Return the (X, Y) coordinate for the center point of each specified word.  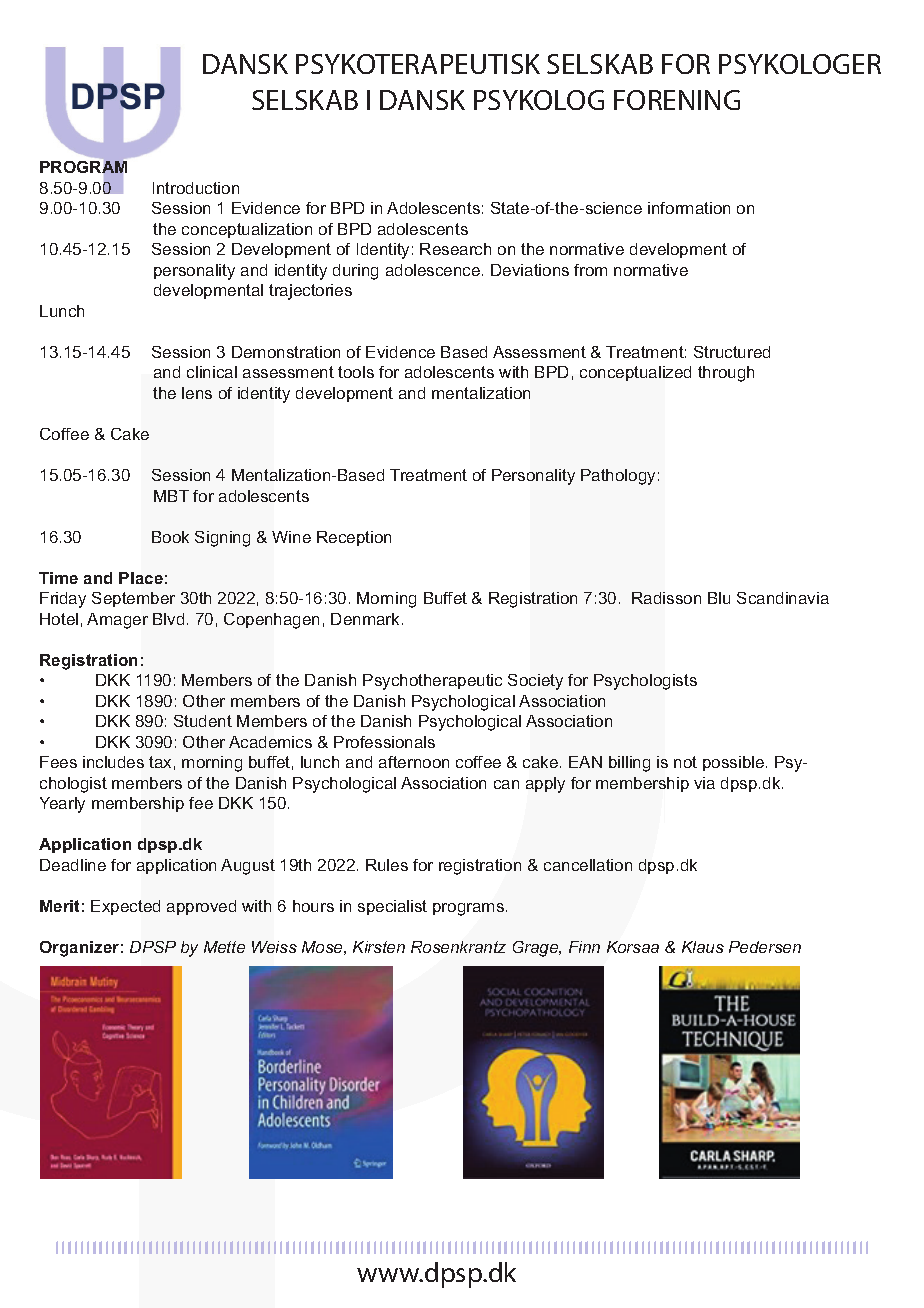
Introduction (196, 188)
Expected (125, 907)
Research (455, 249)
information (689, 208)
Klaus (703, 947)
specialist (392, 907)
